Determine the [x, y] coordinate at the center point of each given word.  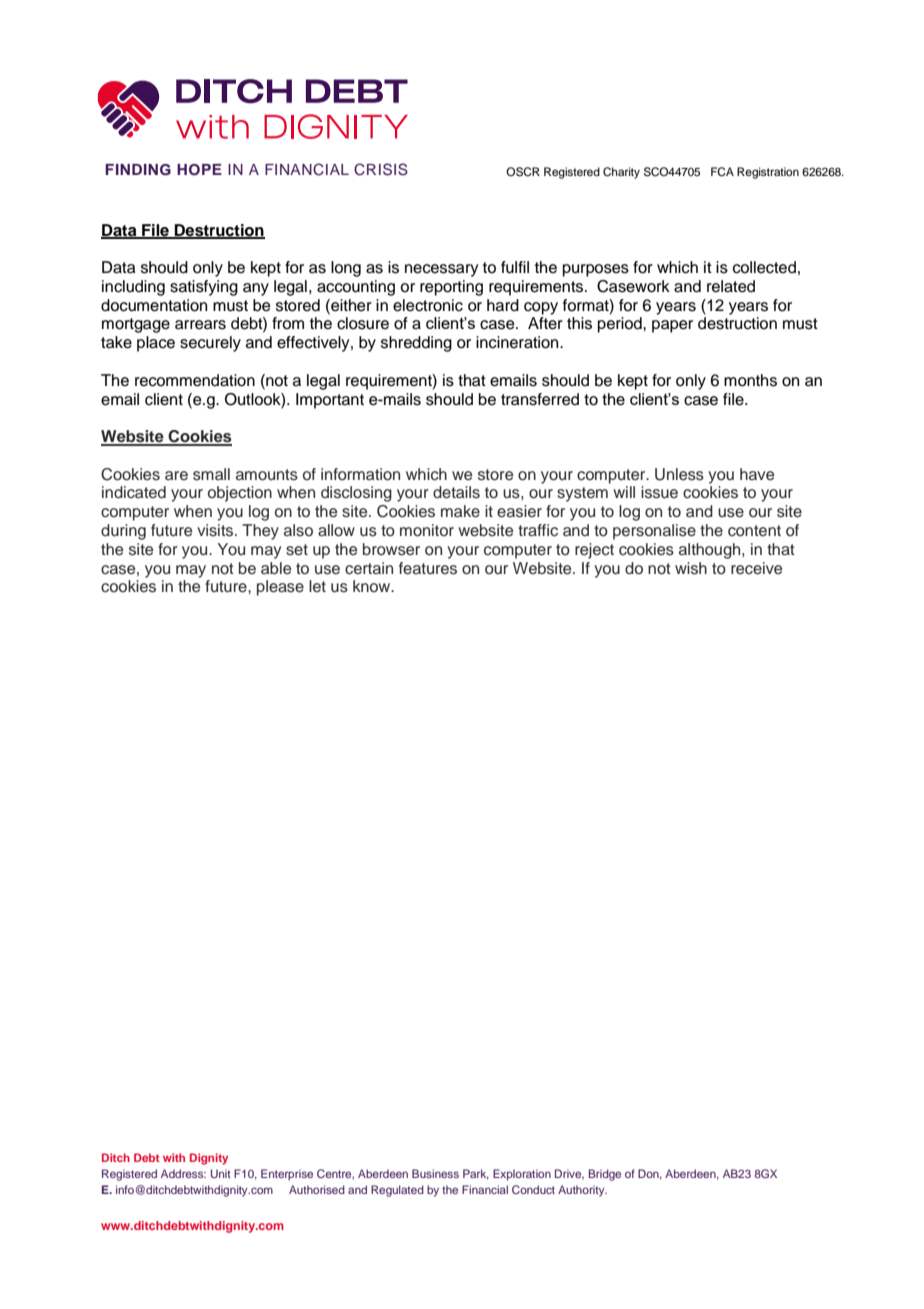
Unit [221, 1173]
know [373, 586]
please [280, 588]
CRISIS [381, 169]
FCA [722, 172]
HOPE [199, 170]
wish [691, 568]
